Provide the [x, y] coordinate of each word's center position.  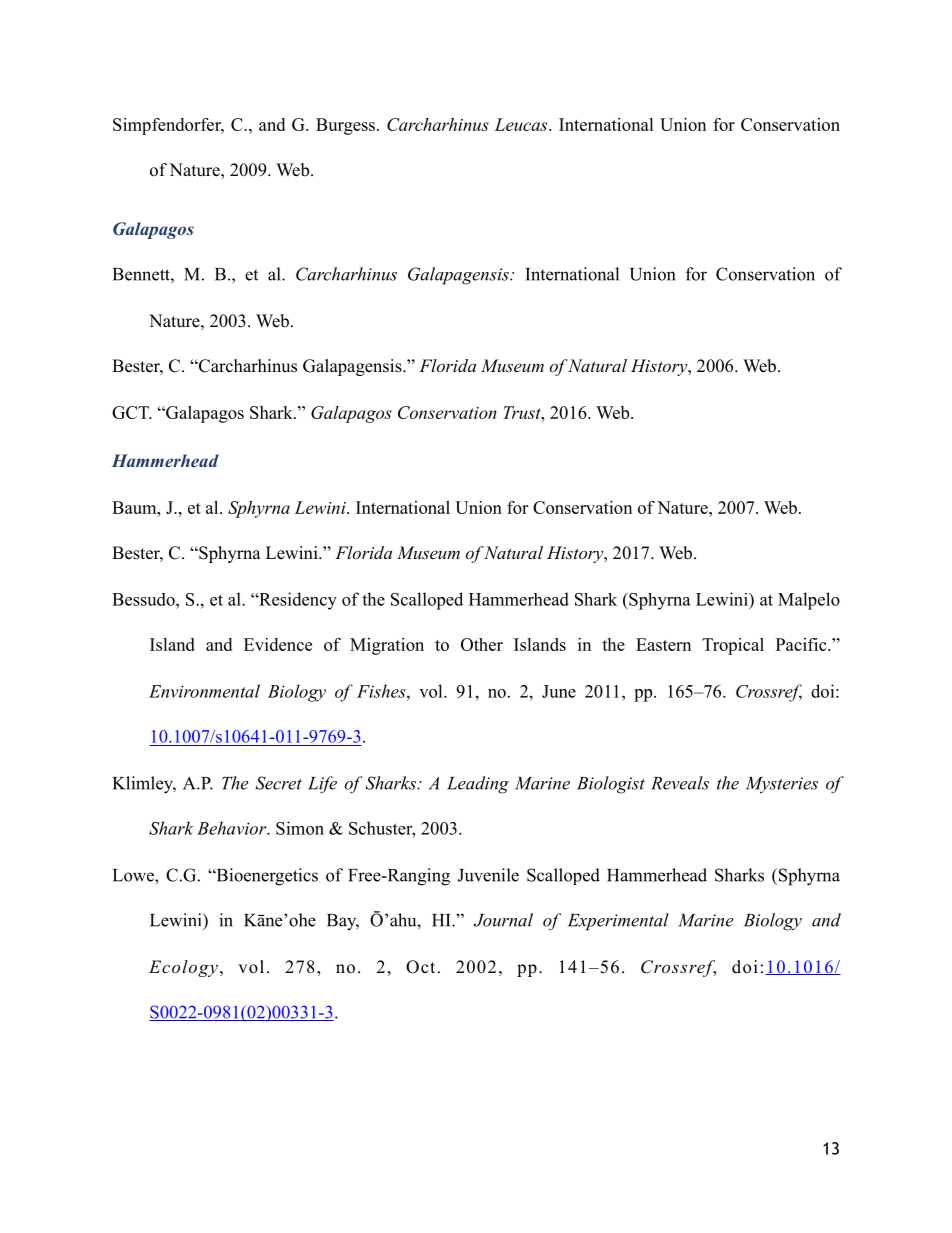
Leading [478, 785]
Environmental [204, 691]
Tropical [733, 646]
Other [482, 644]
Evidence [278, 644]
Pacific [802, 644]
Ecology [183, 968]
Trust [523, 412]
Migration [387, 646]
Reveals [680, 783]
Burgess [345, 126]
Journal [503, 920]
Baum [135, 507]
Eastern [663, 644]
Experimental [618, 922]
